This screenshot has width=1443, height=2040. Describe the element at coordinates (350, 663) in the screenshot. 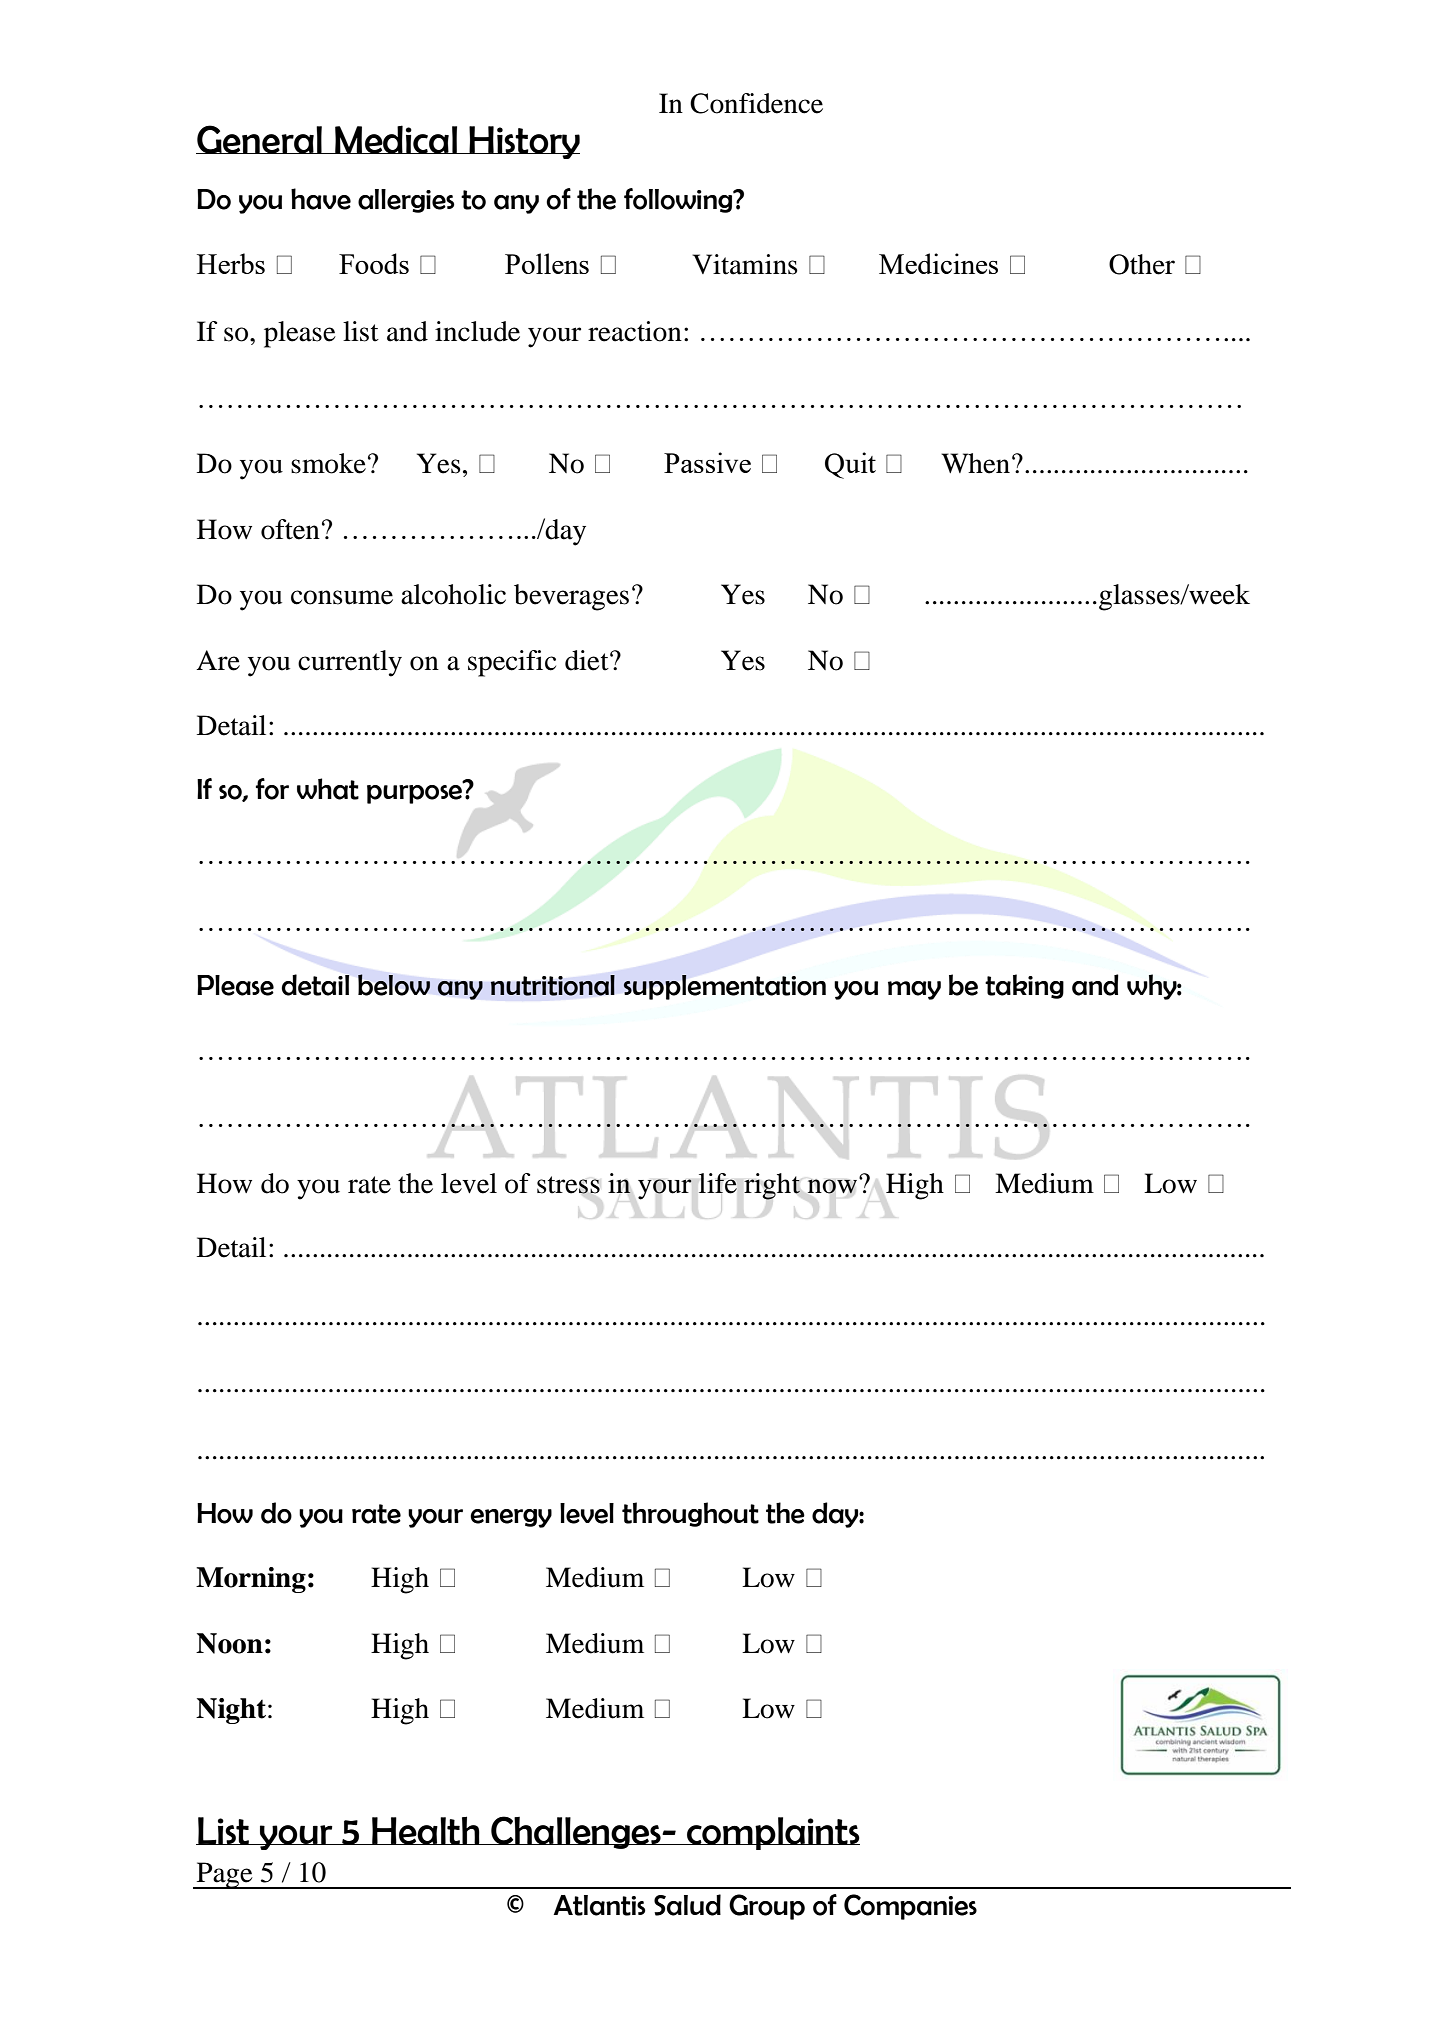

I see `currently` at that location.
